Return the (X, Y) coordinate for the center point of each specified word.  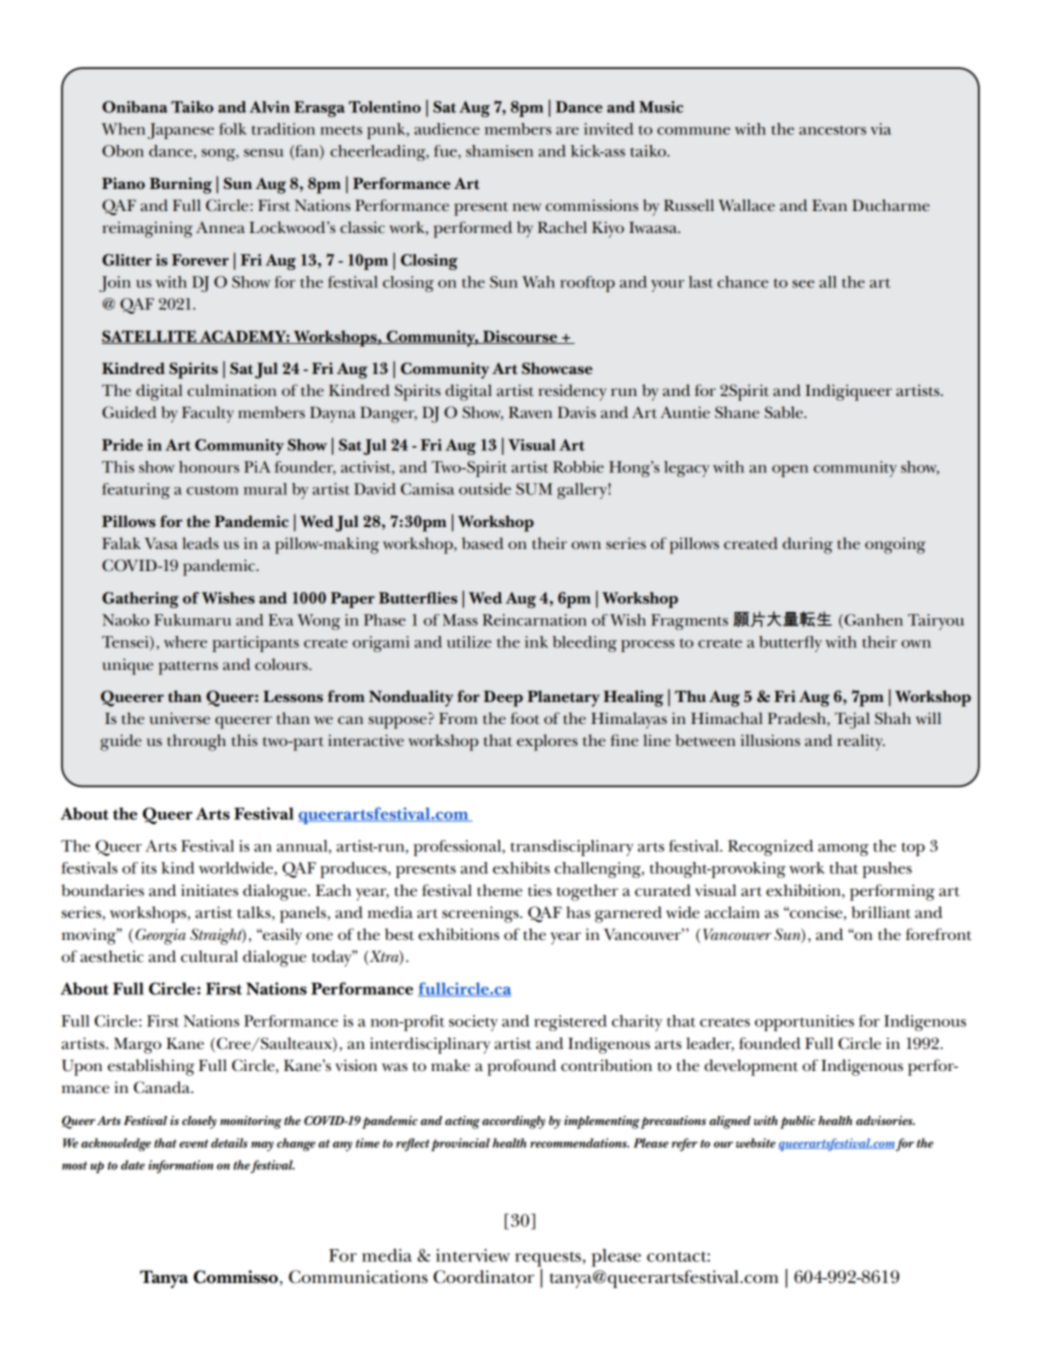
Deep (503, 698)
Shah (893, 718)
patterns (188, 668)
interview (473, 1255)
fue (446, 152)
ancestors (832, 130)
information (180, 1166)
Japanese (180, 131)
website (756, 1143)
